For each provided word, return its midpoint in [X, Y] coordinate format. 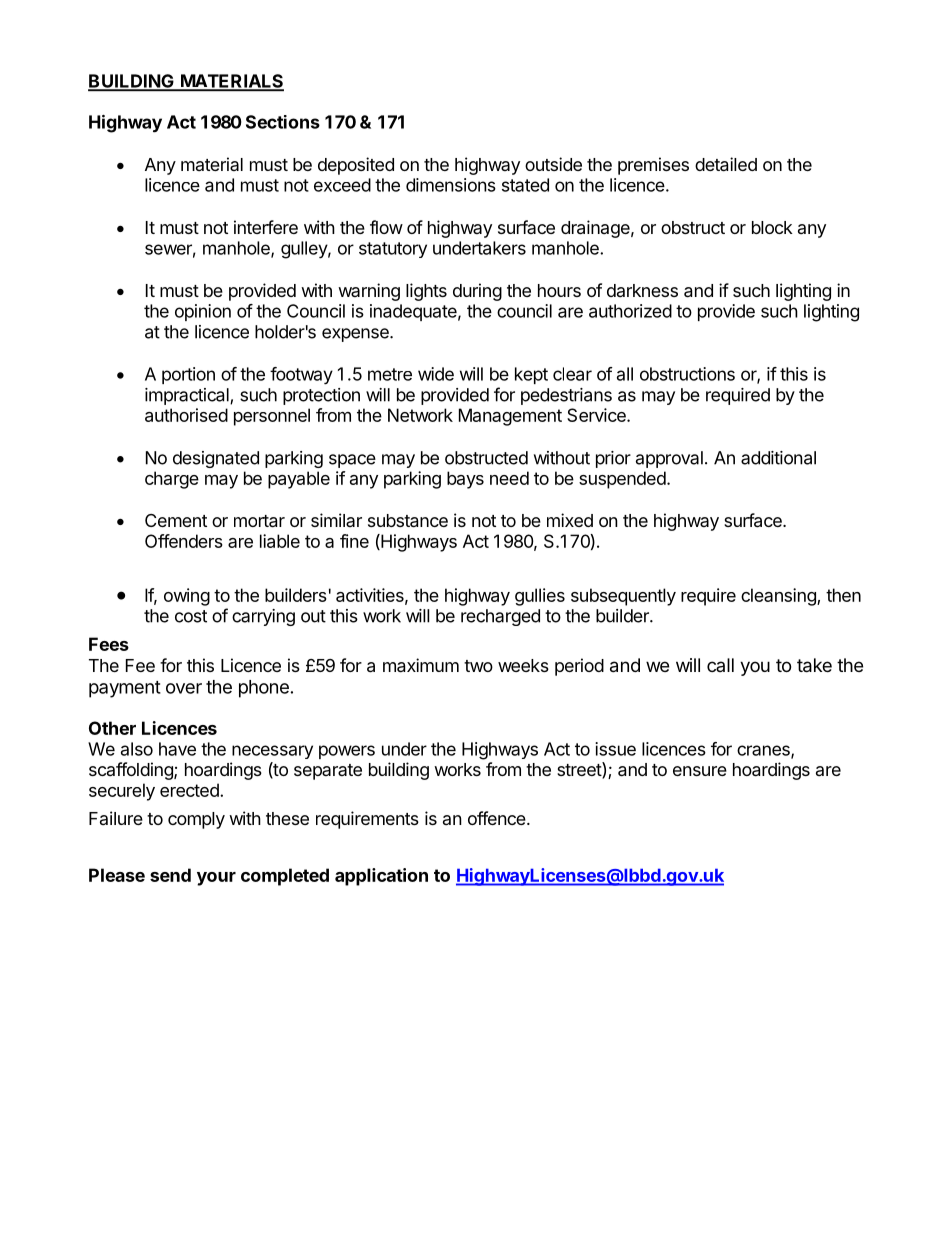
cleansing [779, 597]
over [184, 688]
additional [778, 458]
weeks [523, 665]
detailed [726, 164]
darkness [642, 290]
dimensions [451, 185]
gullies [540, 597]
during [477, 292]
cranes [764, 751]
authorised [186, 415]
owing [187, 597]
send [170, 875]
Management [510, 417]
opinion [203, 312]
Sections [283, 122]
